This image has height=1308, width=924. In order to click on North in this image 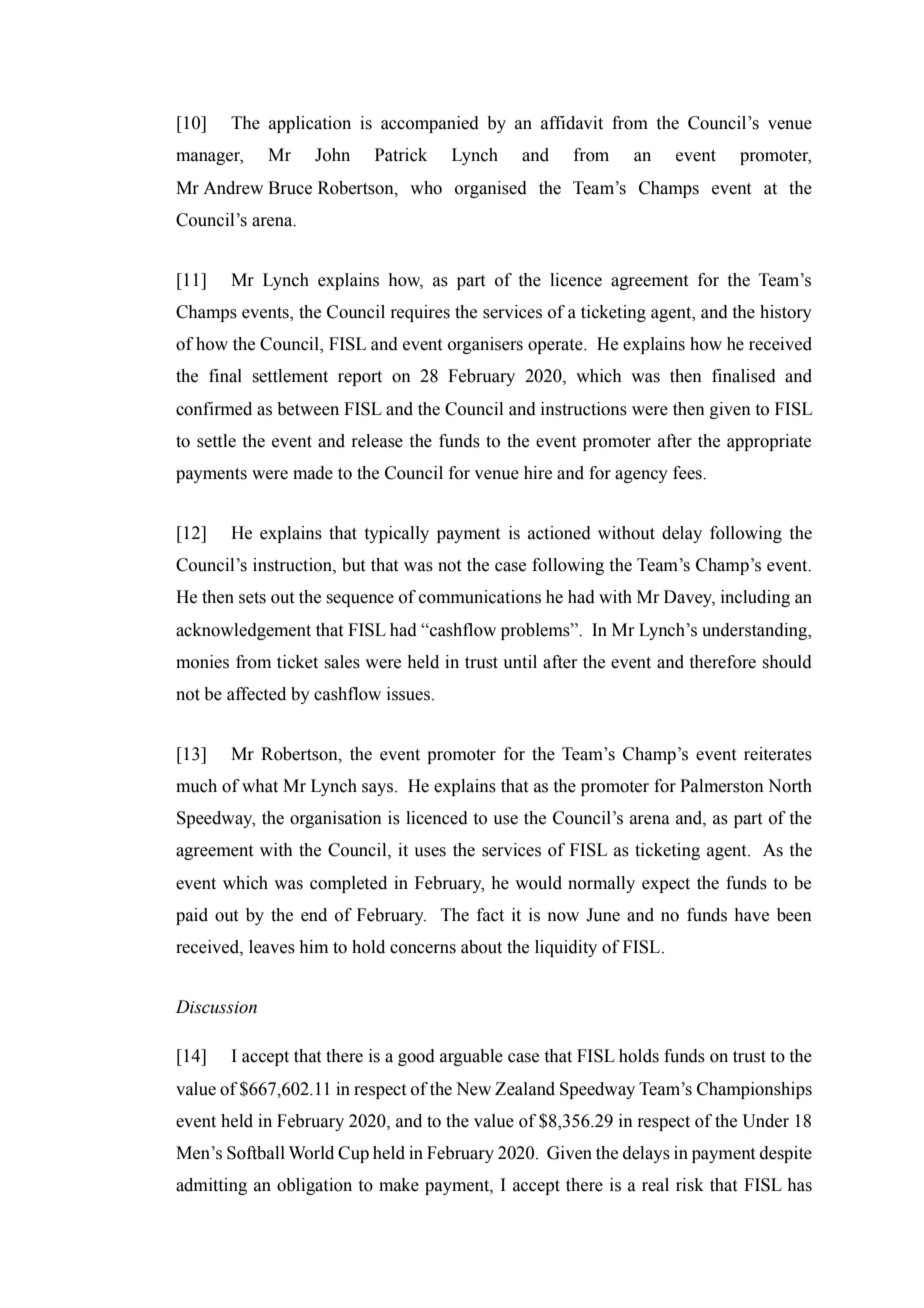, I will do `click(790, 786)`.
